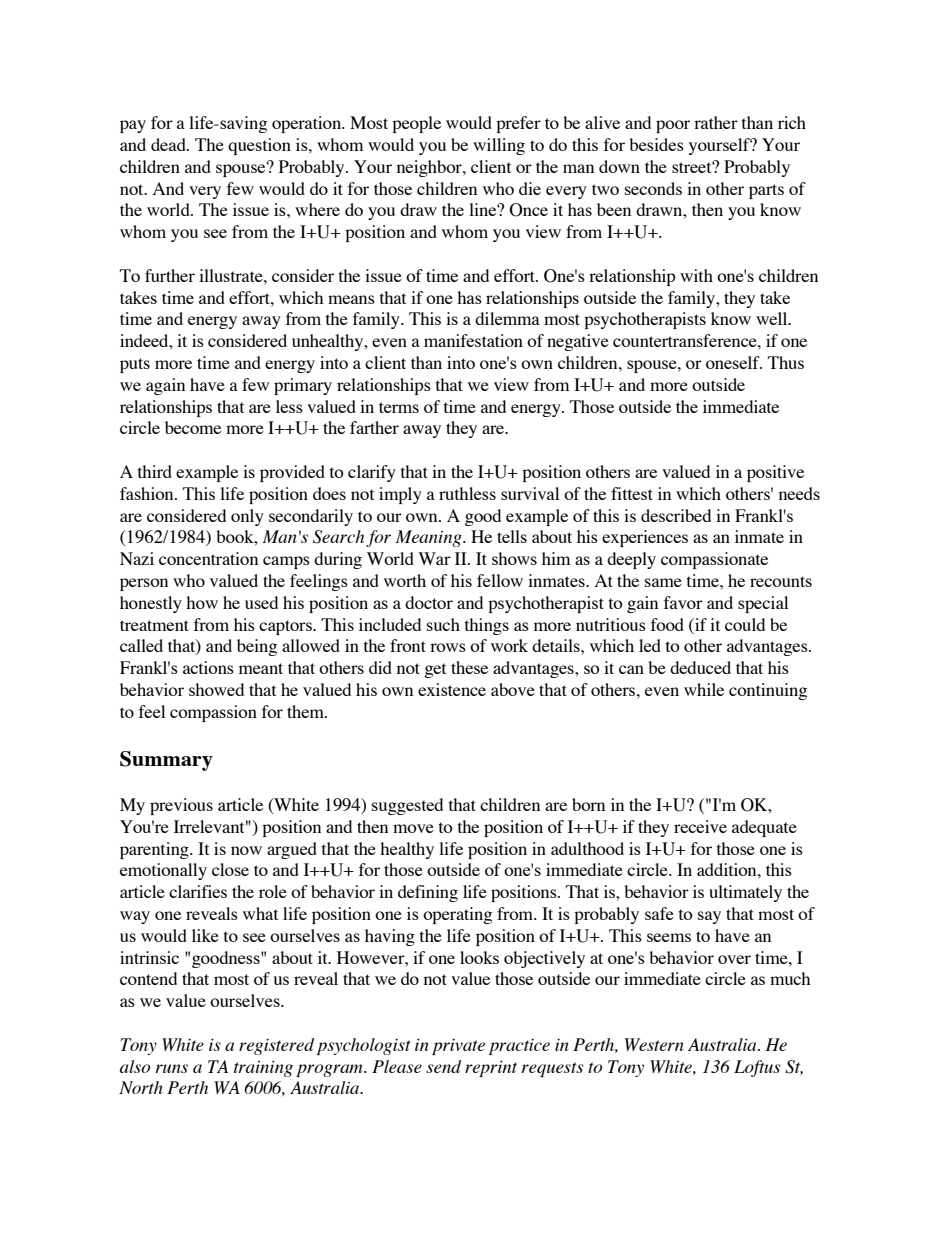  Describe the element at coordinates (452, 689) in the screenshot. I see `existence` at that location.
